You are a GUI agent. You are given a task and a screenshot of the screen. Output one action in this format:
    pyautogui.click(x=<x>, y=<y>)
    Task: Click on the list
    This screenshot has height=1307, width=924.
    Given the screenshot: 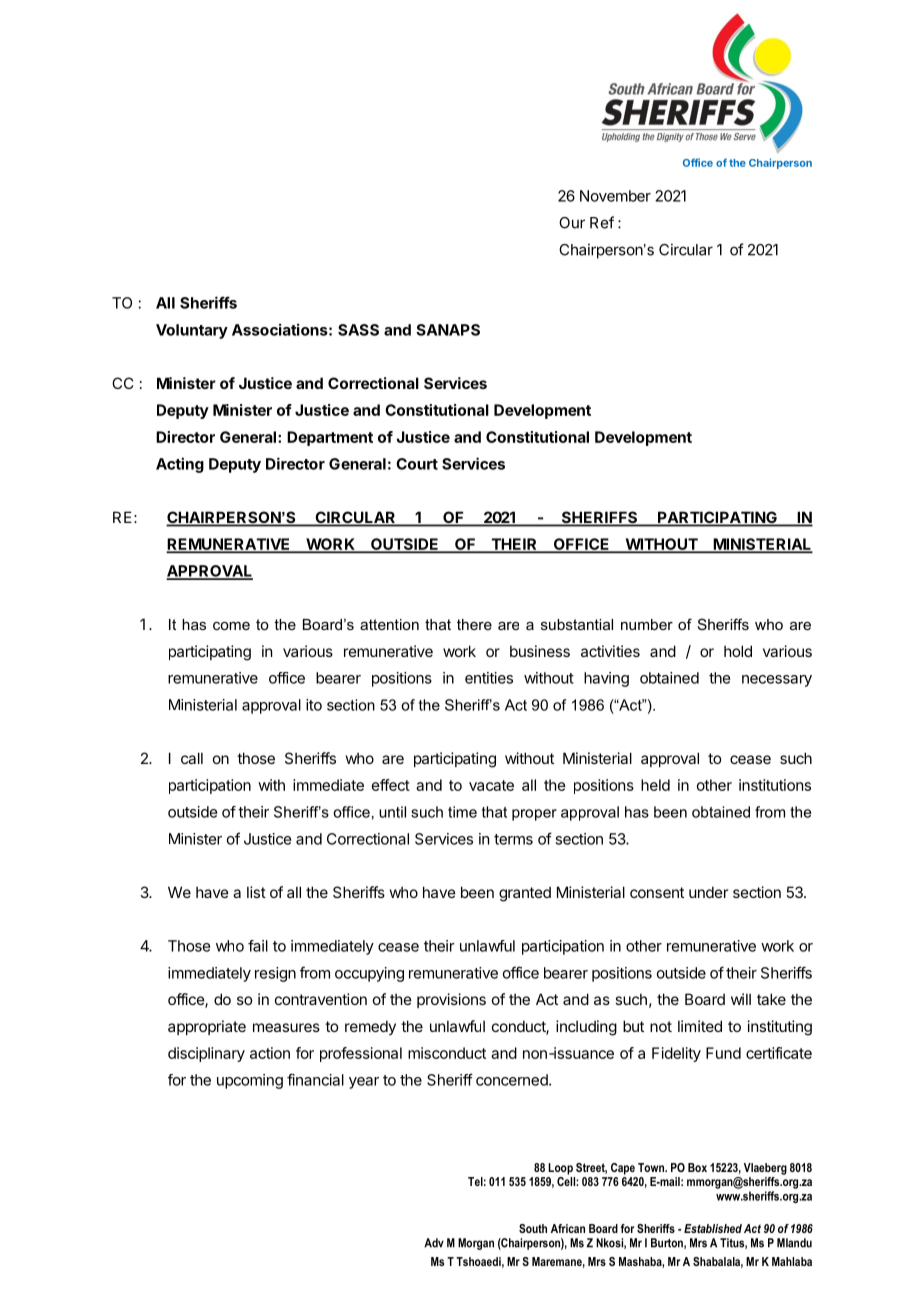 What is the action you would take?
    pyautogui.click(x=256, y=892)
